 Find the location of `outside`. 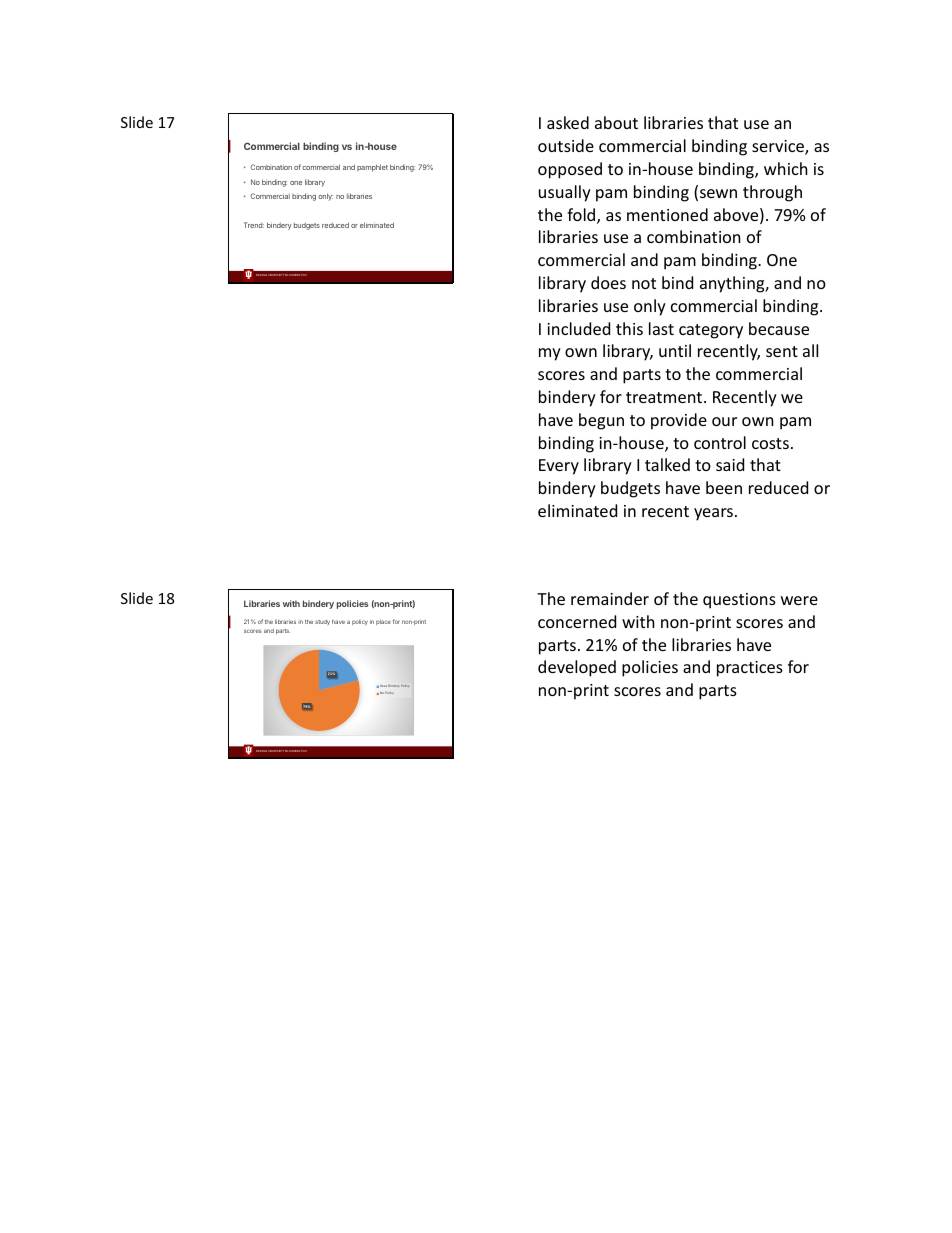

outside is located at coordinates (566, 145).
